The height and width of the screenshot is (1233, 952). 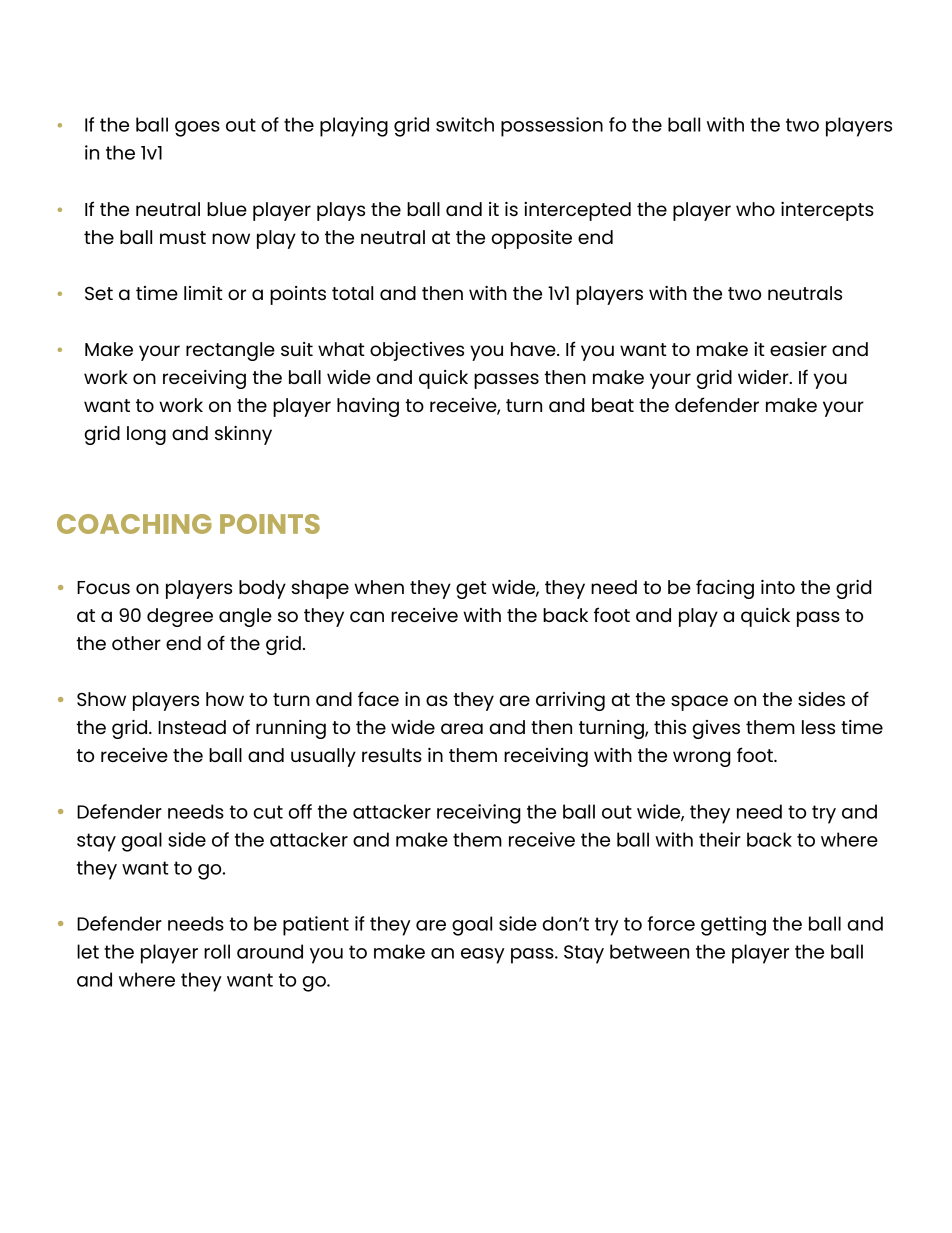 What do you see at coordinates (134, 524) in the screenshot?
I see `COACHING` at bounding box center [134, 524].
